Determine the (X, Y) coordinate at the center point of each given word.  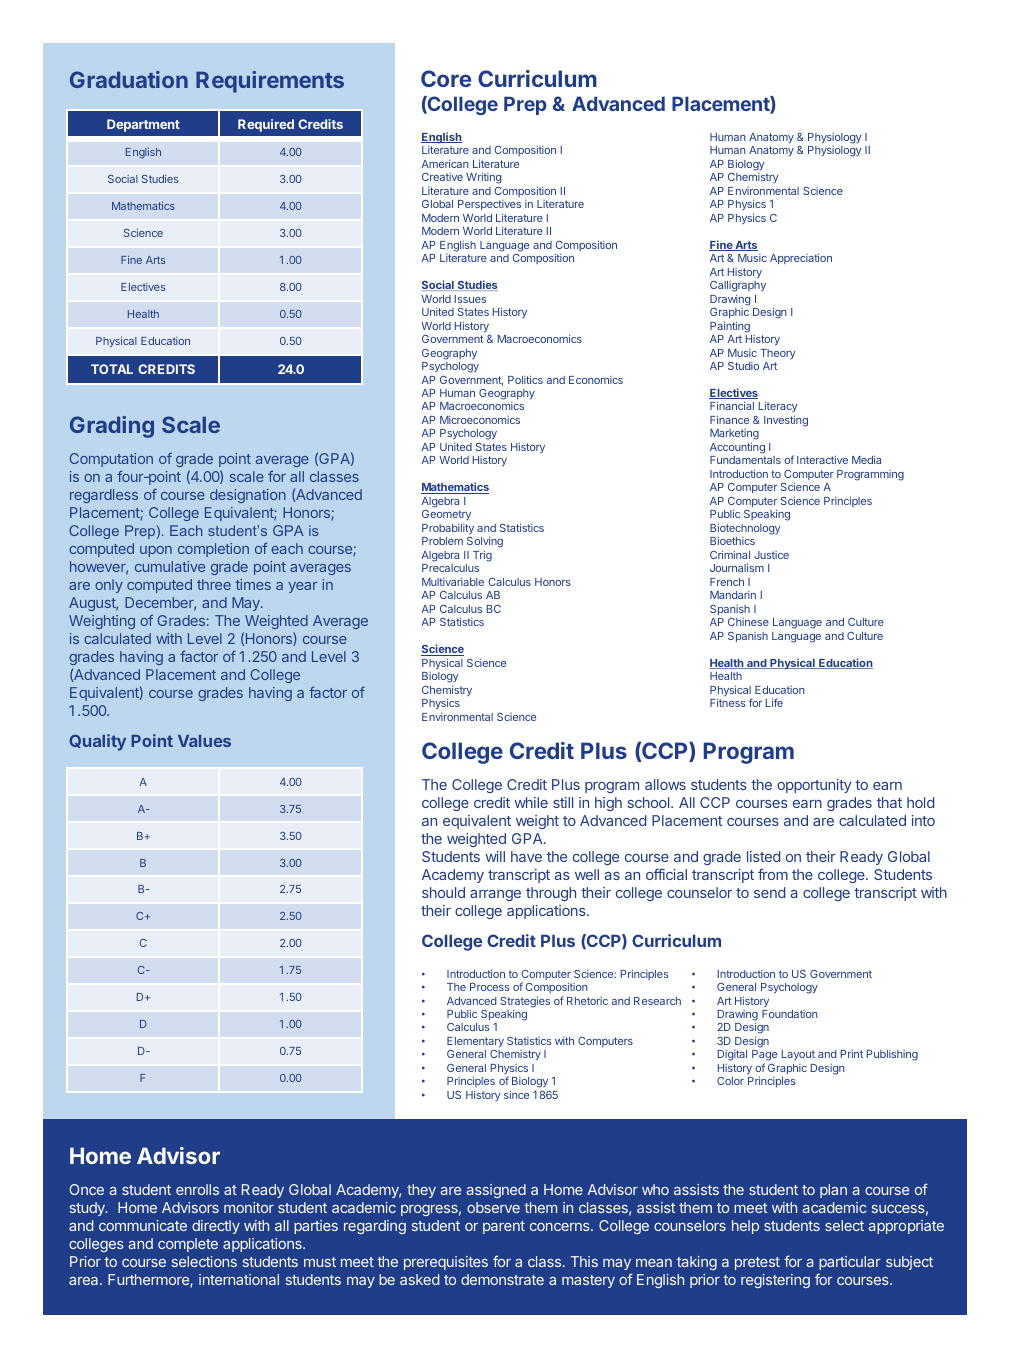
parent (504, 1227)
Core (446, 78)
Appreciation (801, 258)
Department (143, 125)
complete (188, 1245)
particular (850, 1263)
